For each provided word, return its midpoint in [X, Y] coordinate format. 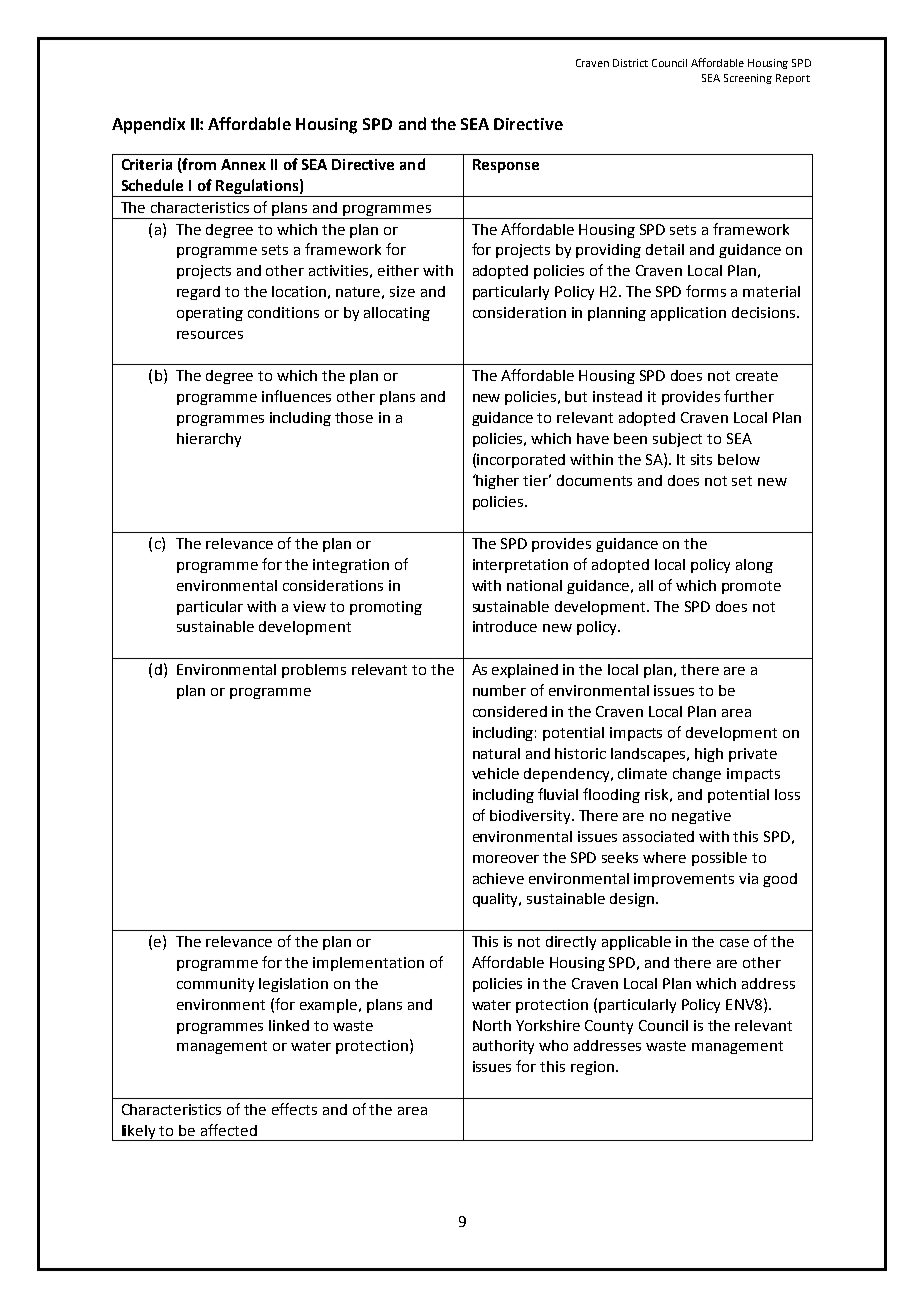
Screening [748, 79]
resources [210, 335]
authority [503, 1047]
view [309, 606]
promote [751, 587]
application [688, 314]
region [592, 1068]
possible [719, 859]
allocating [397, 314]
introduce [505, 626]
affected [229, 1130]
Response [506, 166]
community [215, 985]
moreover [506, 859]
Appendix [148, 125]
